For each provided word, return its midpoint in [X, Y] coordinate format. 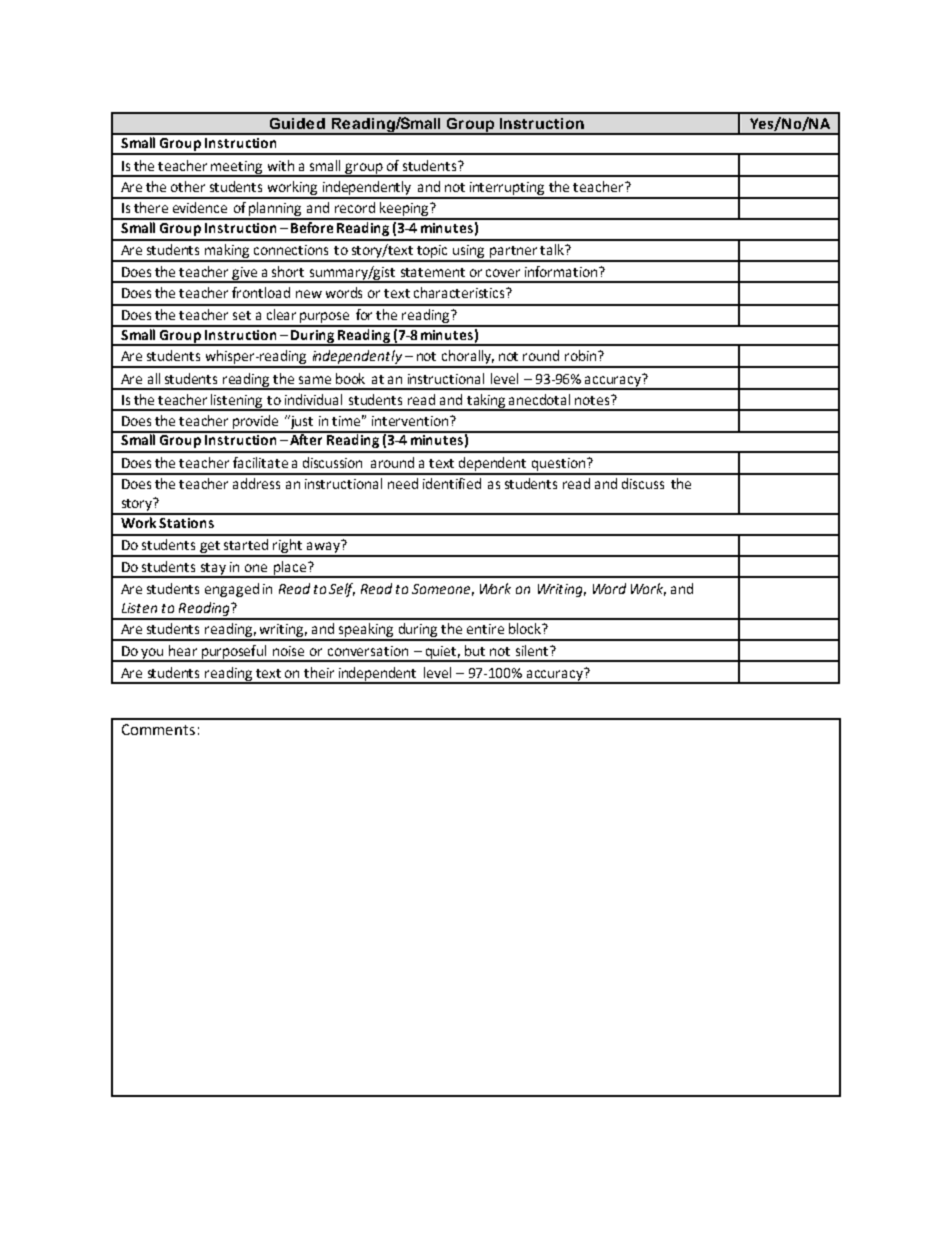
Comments [158, 729]
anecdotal [539, 399]
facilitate [260, 462]
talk [553, 249]
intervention [411, 421]
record [355, 207]
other [188, 186]
